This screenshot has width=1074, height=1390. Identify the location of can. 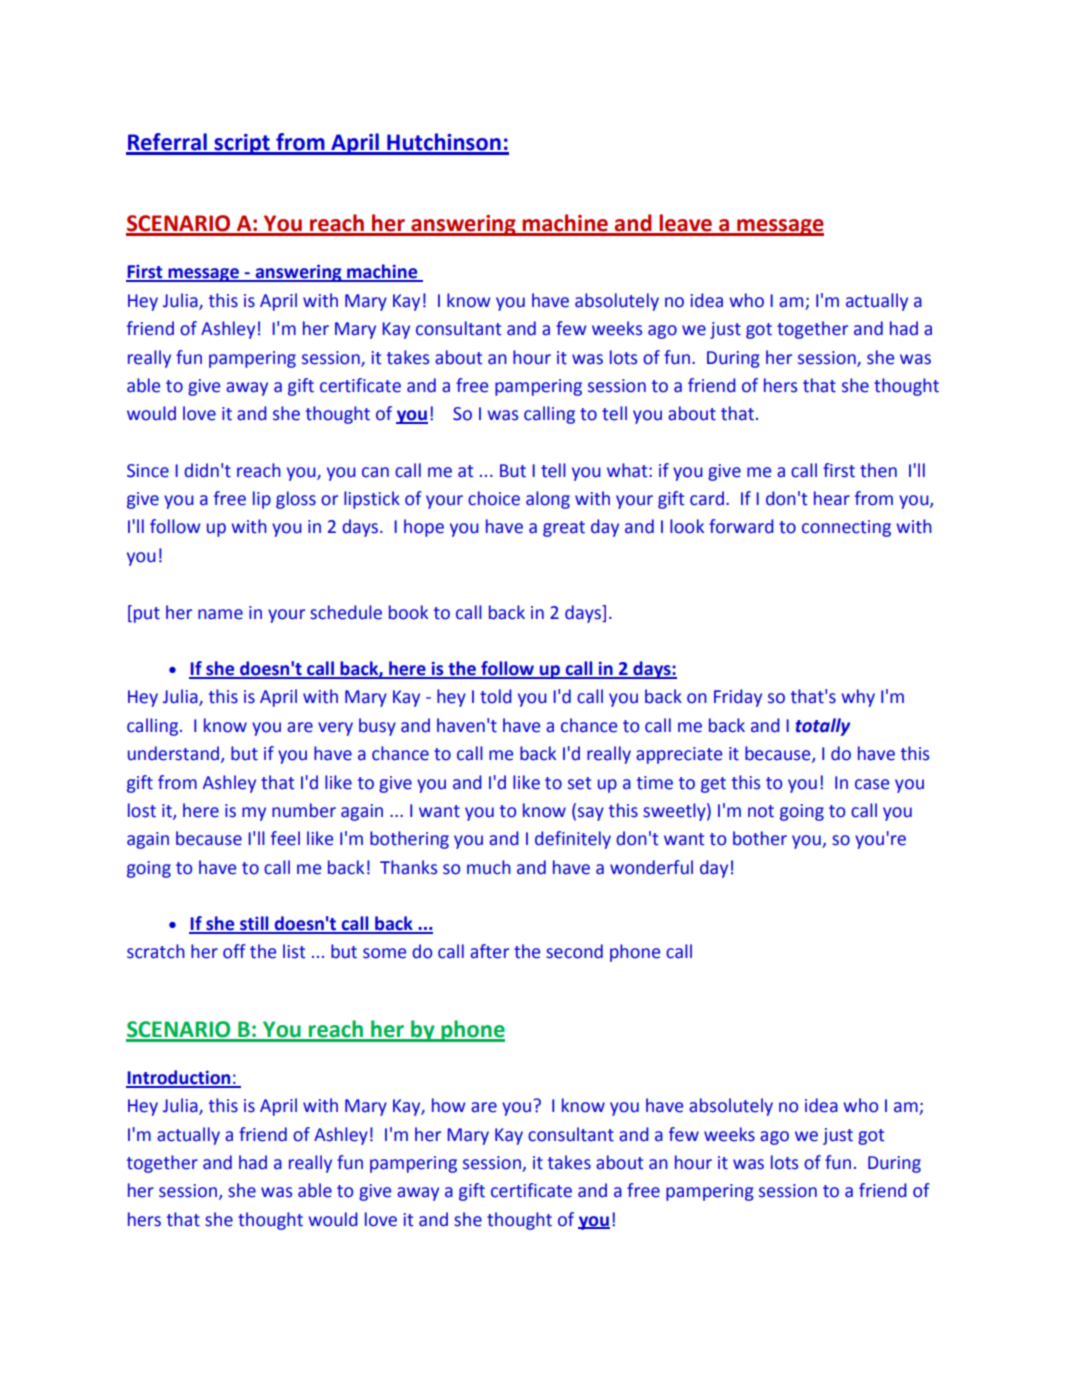
(375, 472).
